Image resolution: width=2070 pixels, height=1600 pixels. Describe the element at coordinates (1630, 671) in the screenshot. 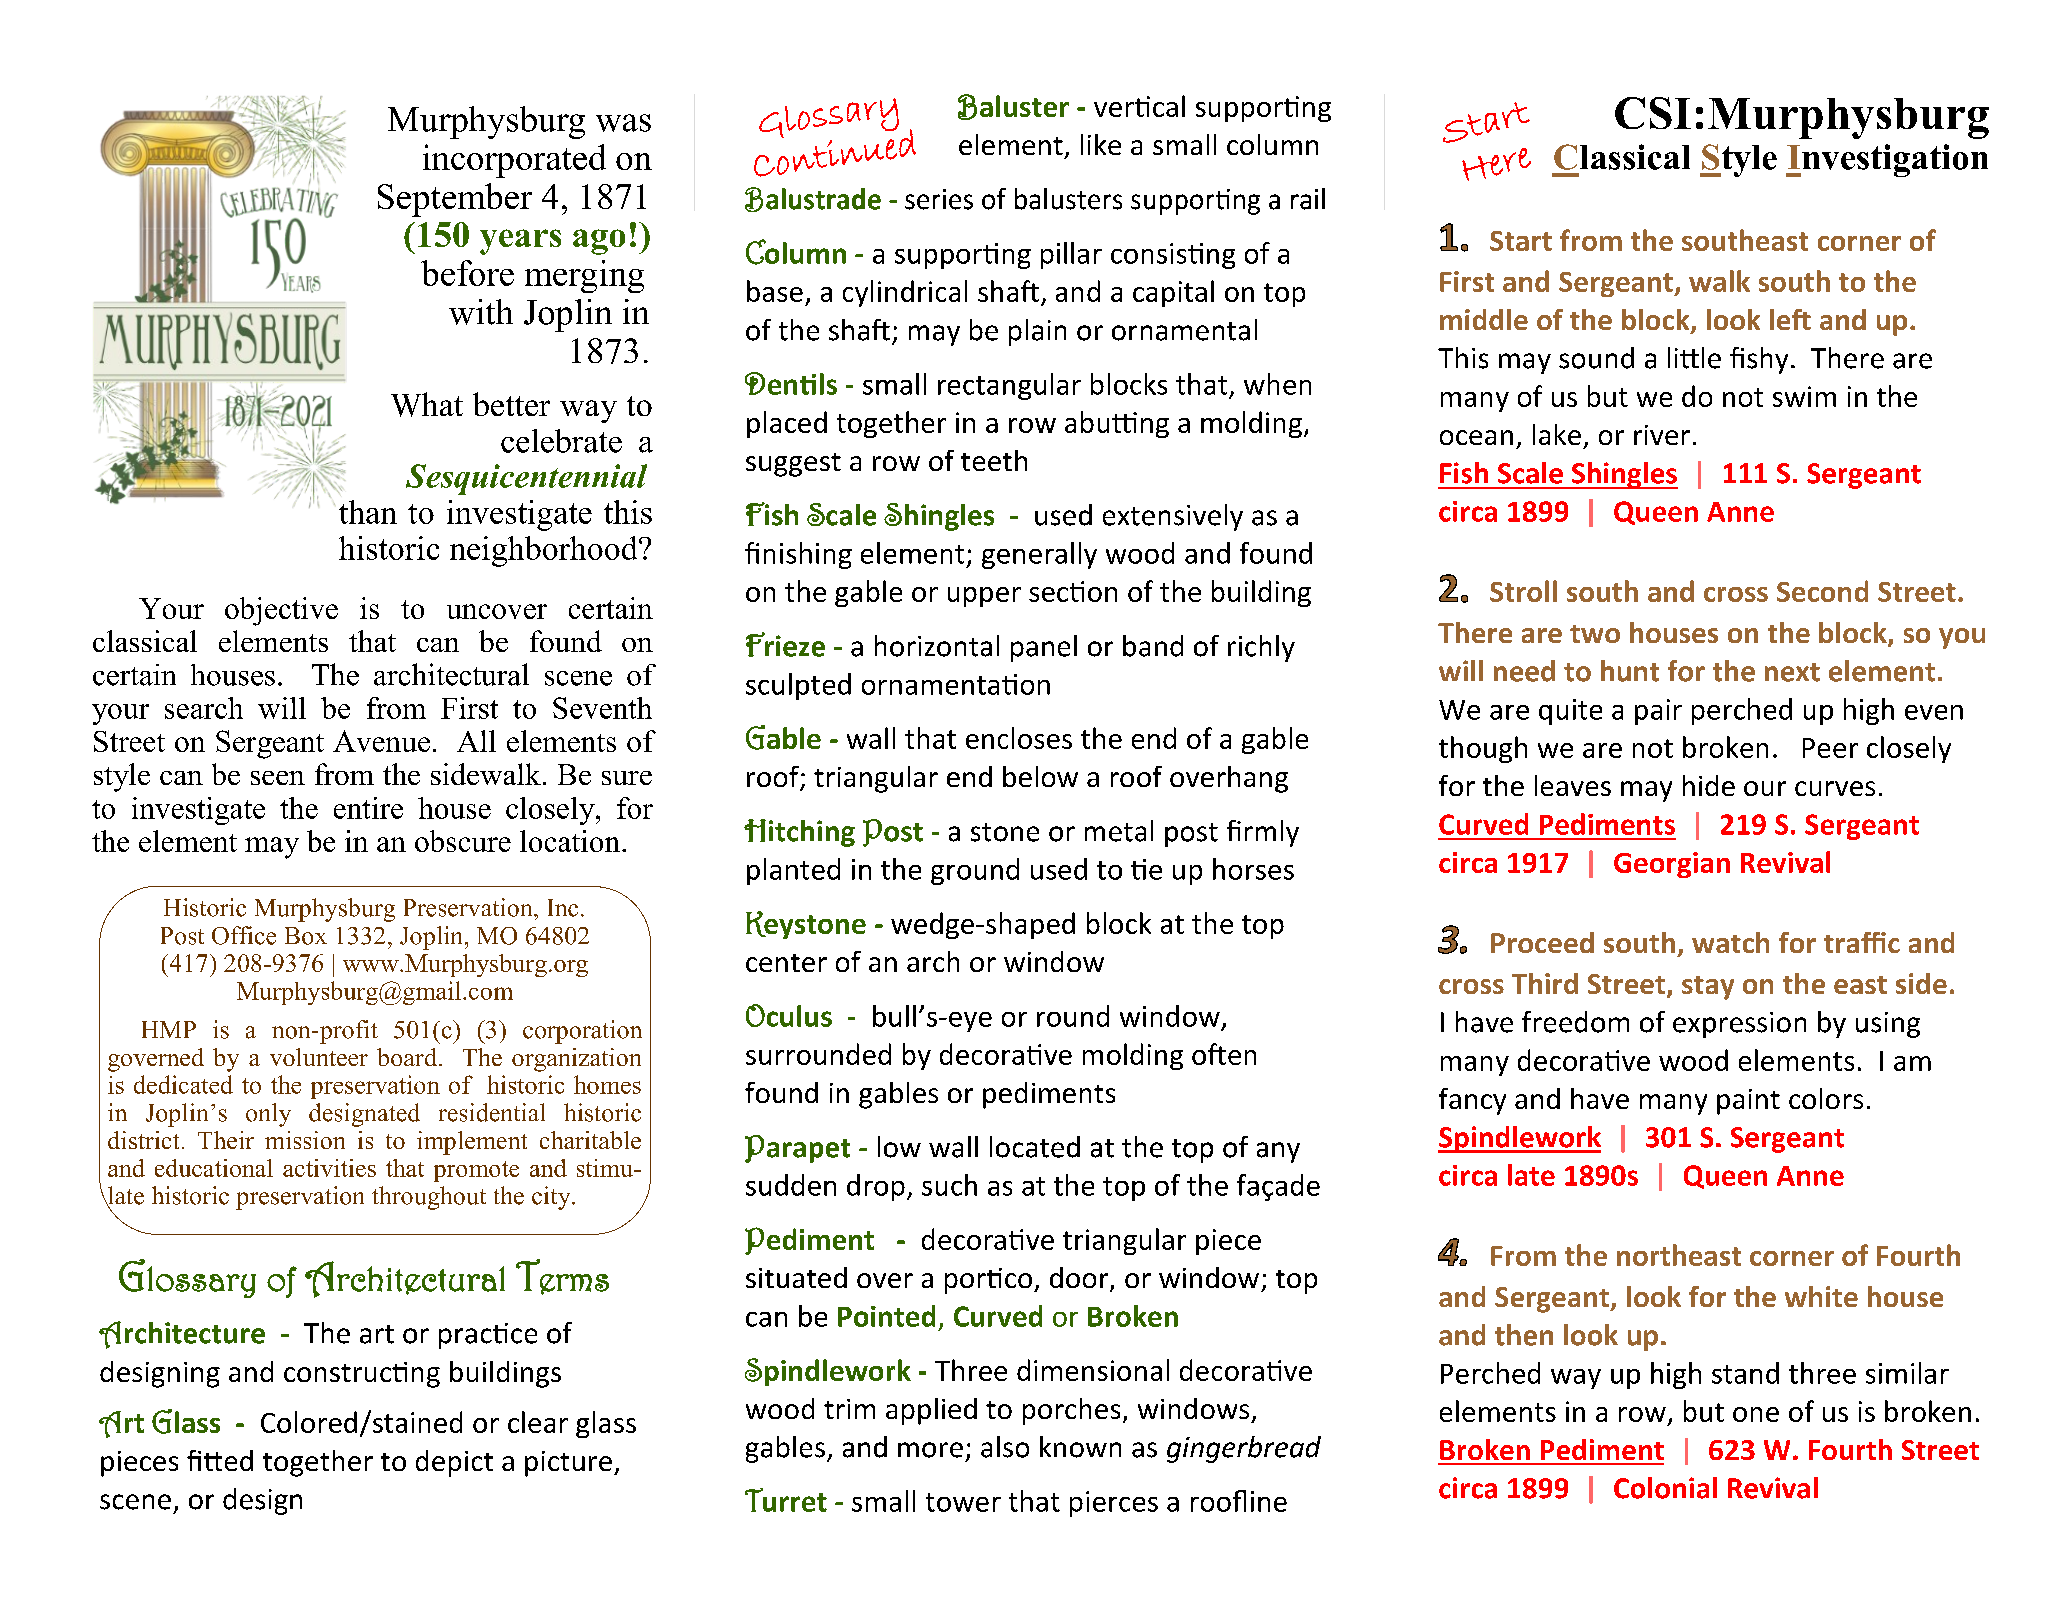

I see `hunt` at that location.
